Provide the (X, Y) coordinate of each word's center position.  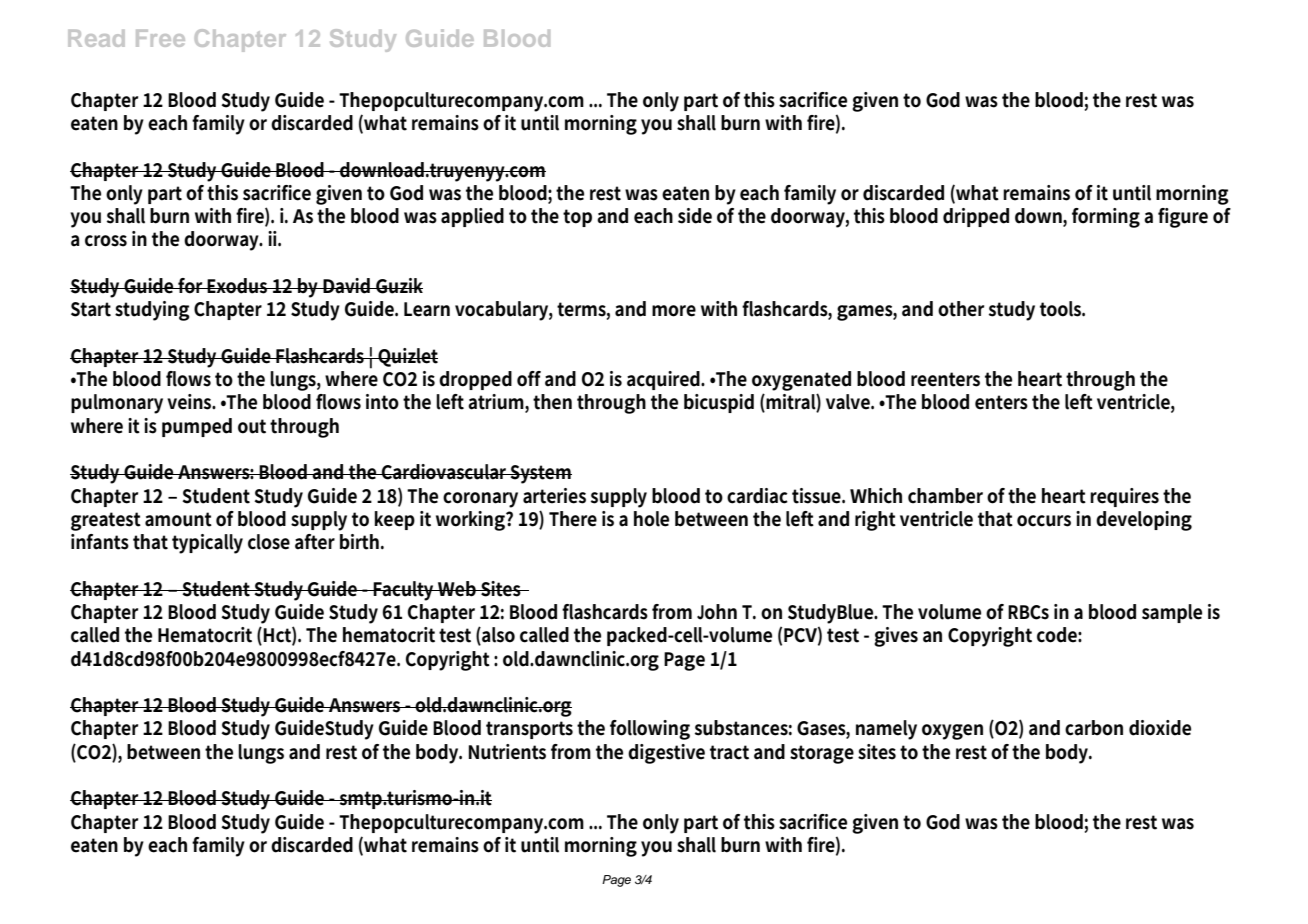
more (674, 311)
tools (1062, 309)
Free (160, 38)
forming (1106, 218)
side (695, 216)
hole (651, 519)
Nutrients (507, 752)
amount (178, 519)
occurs (1044, 521)
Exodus (238, 286)
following (650, 730)
